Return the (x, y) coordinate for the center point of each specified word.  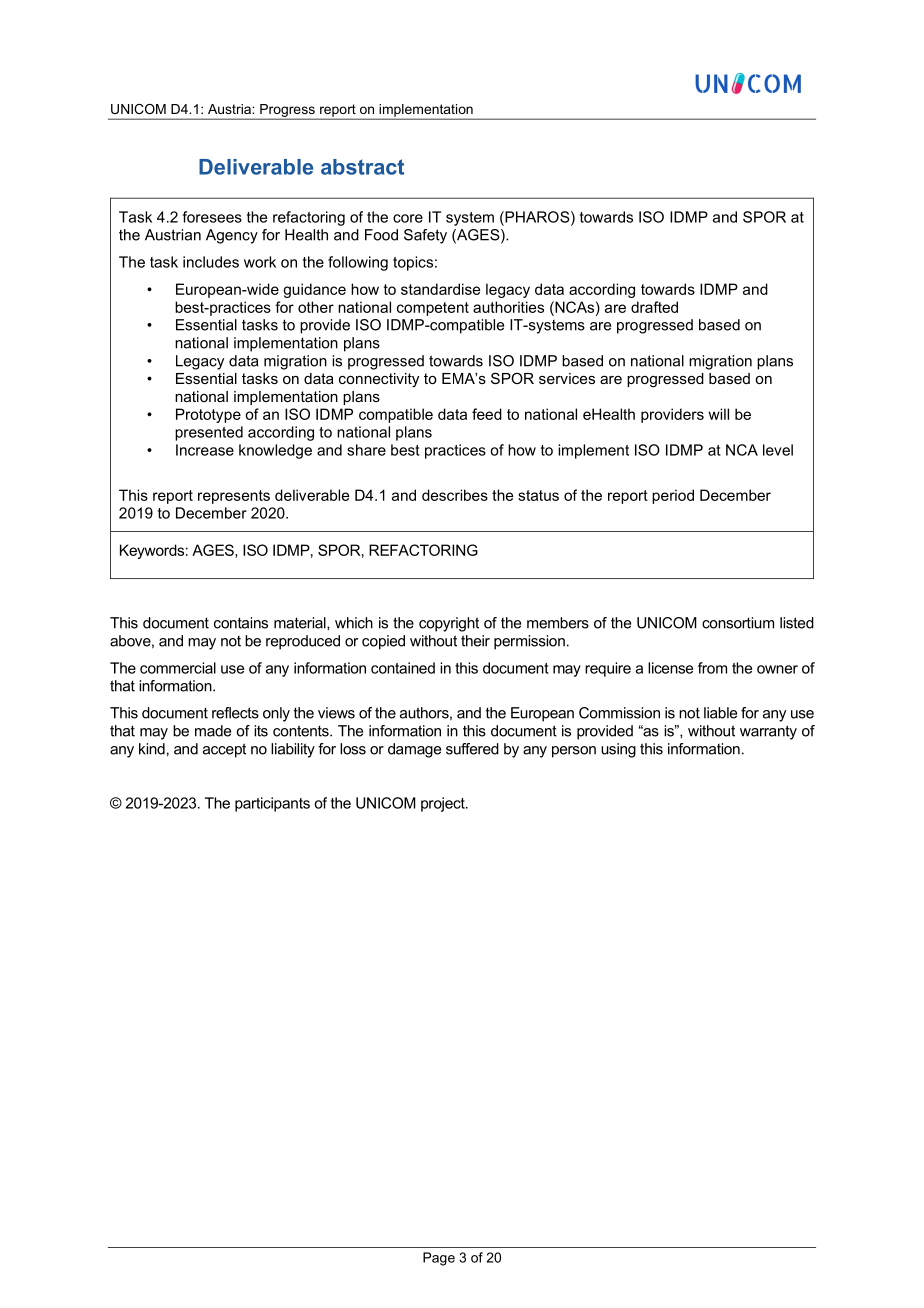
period (673, 496)
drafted (654, 307)
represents (234, 497)
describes (455, 495)
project (444, 804)
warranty (768, 732)
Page (439, 1259)
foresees (212, 217)
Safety (425, 236)
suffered (472, 749)
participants (272, 804)
